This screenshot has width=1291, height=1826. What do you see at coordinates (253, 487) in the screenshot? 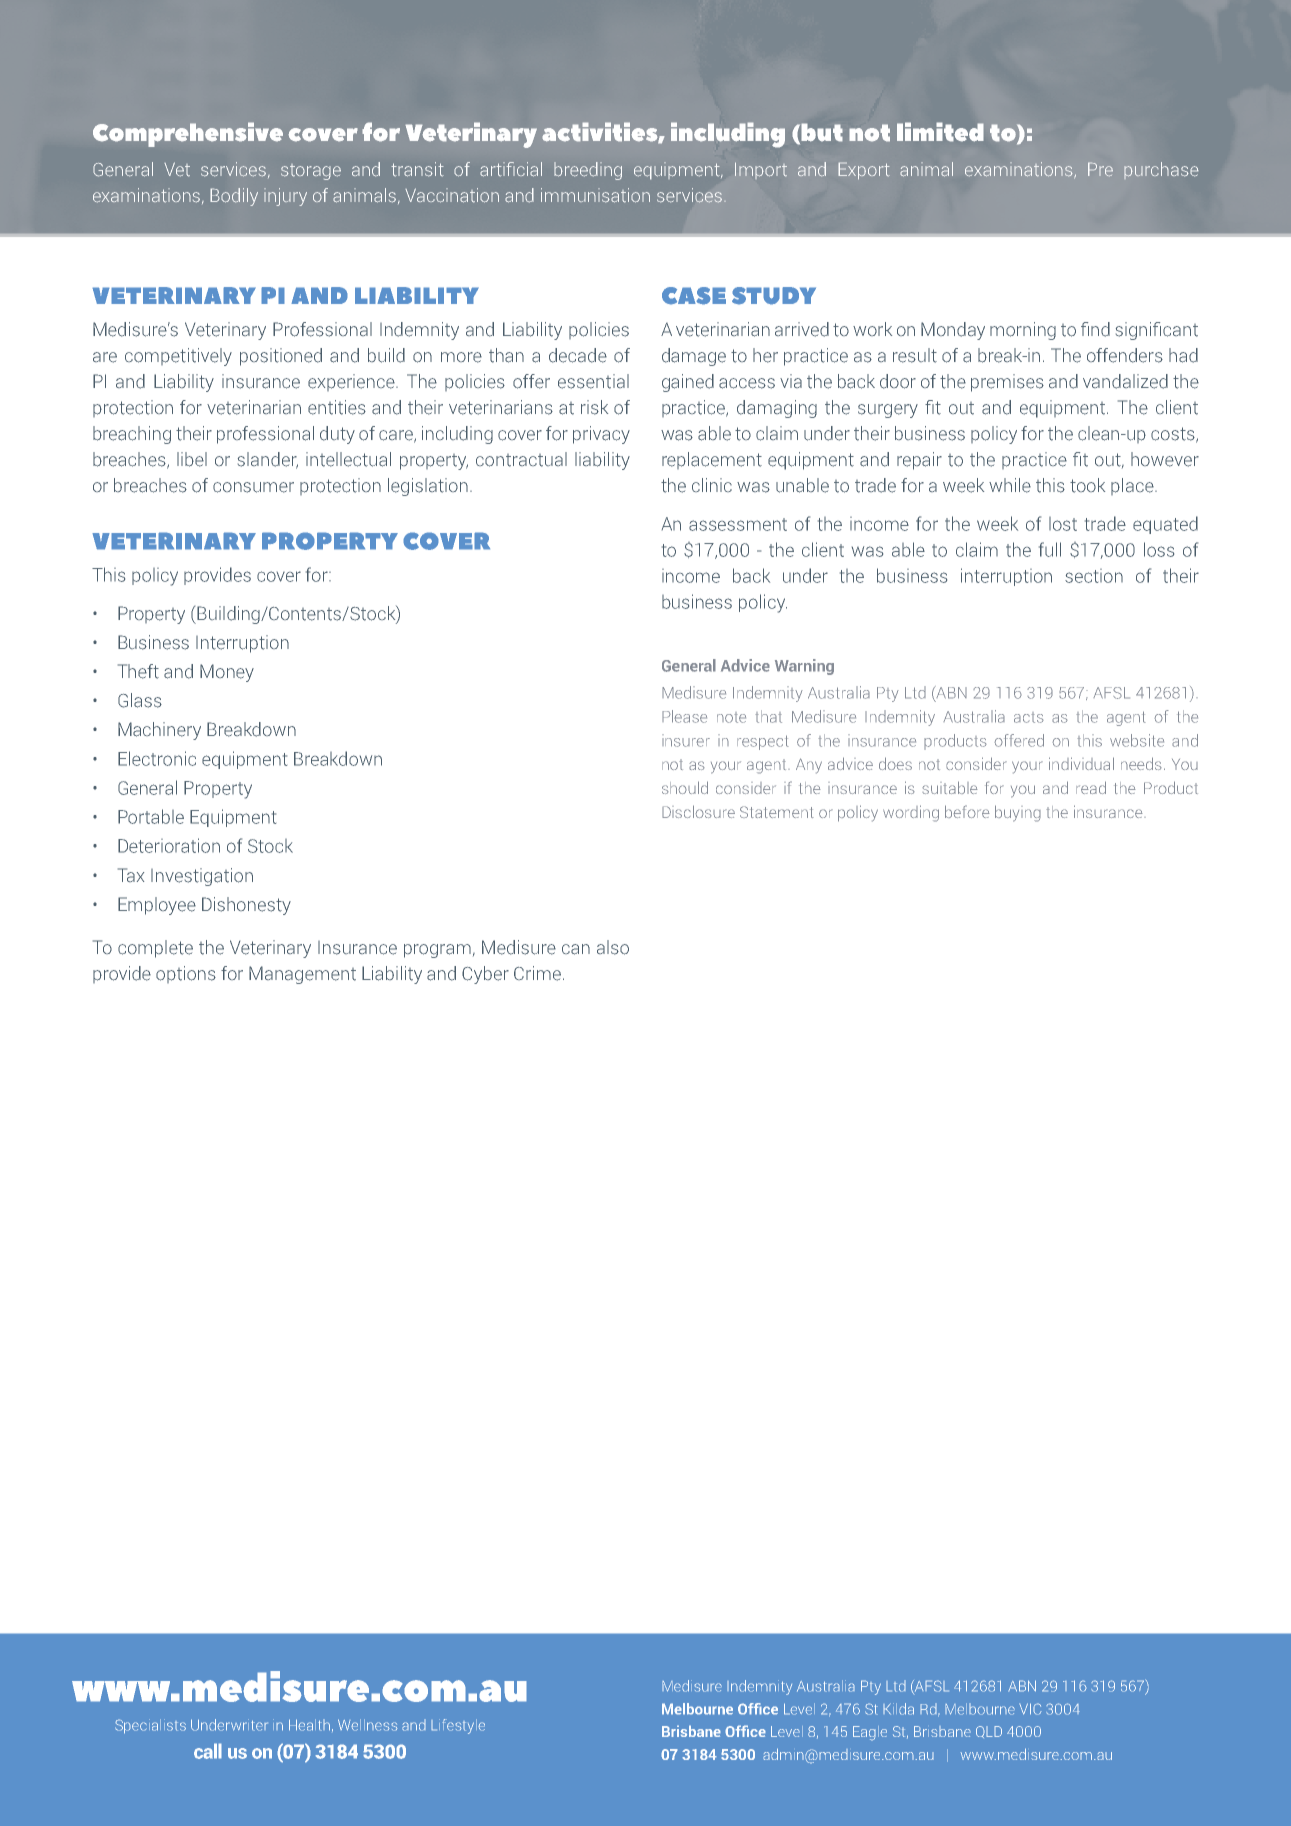
I see `consumer` at bounding box center [253, 487].
